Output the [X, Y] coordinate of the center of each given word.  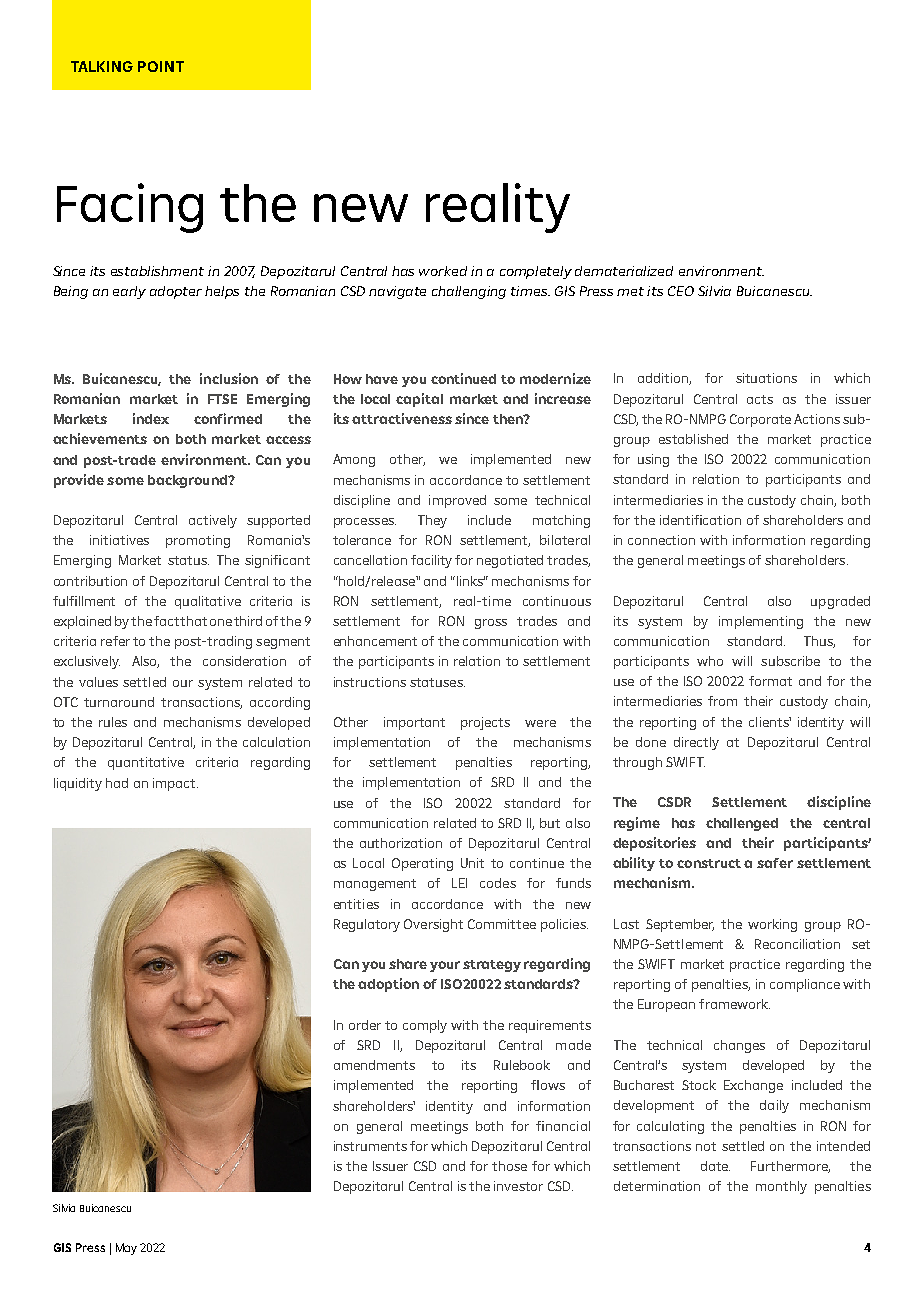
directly [696, 743]
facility [431, 561]
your [445, 966]
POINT [161, 66]
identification [700, 520]
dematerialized [624, 271]
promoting [198, 541]
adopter [176, 292]
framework [734, 1004]
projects [485, 723]
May [126, 1249]
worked [443, 271]
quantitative [146, 763]
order [365, 1025]
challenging [469, 292]
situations [766, 378]
